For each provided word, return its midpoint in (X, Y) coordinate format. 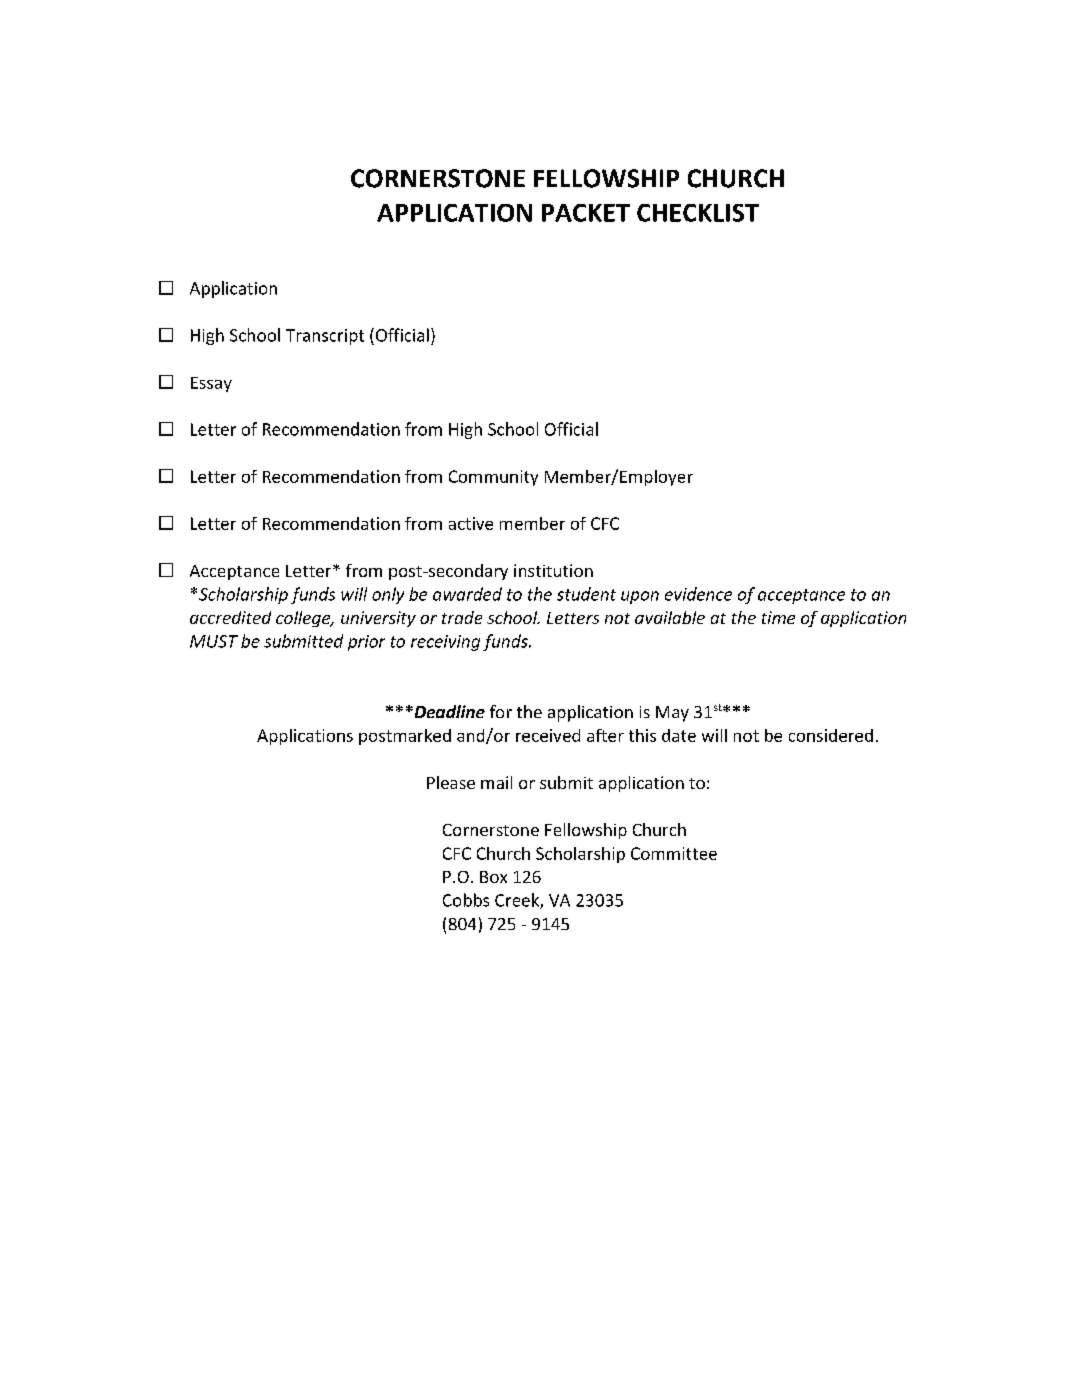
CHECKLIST (698, 213)
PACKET (586, 213)
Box (493, 877)
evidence (698, 594)
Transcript (325, 337)
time (778, 617)
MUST (214, 641)
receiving (445, 643)
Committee (674, 853)
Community (493, 478)
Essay (211, 384)
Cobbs (466, 900)
